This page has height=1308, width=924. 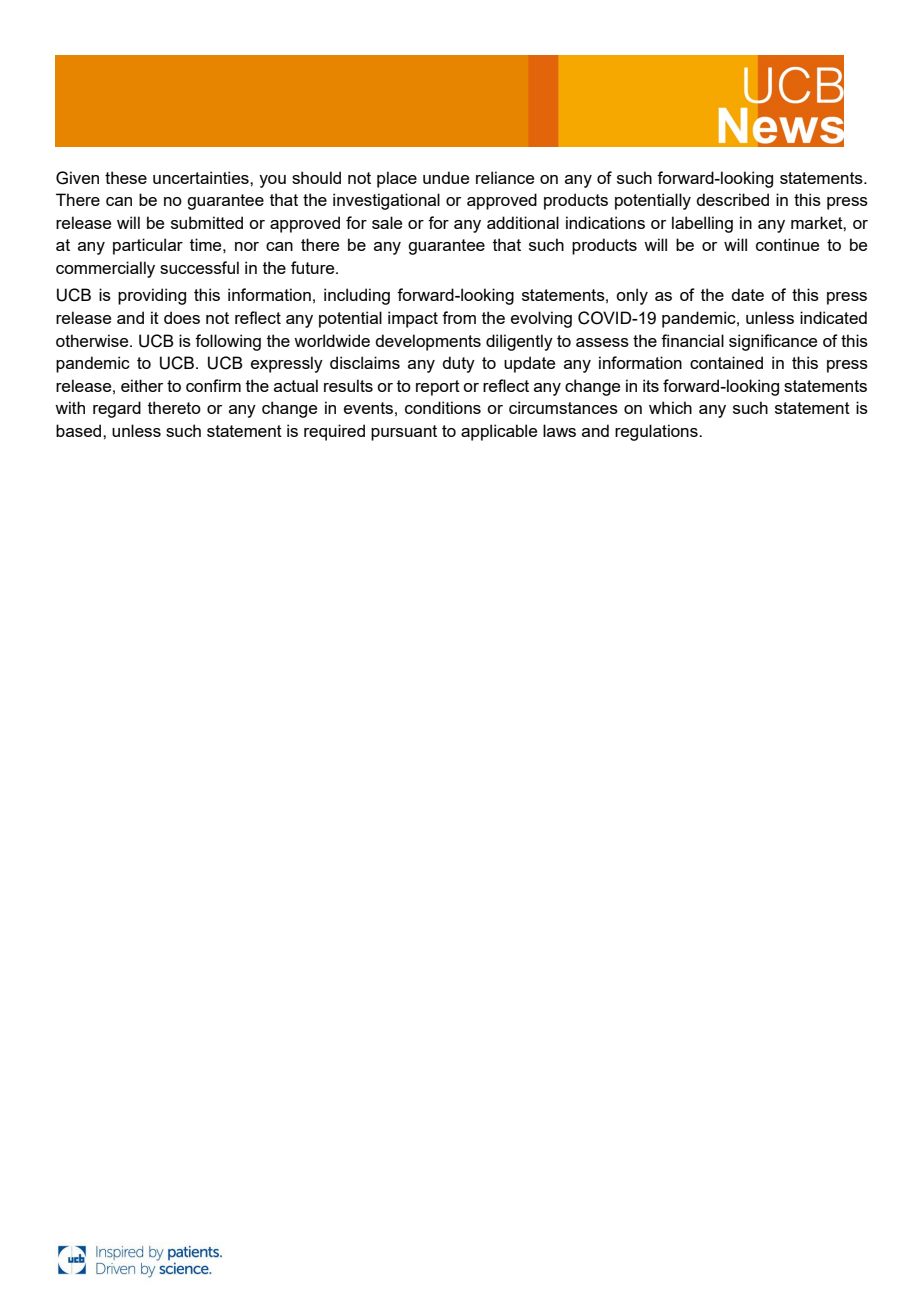 I want to click on based, so click(x=80, y=430).
